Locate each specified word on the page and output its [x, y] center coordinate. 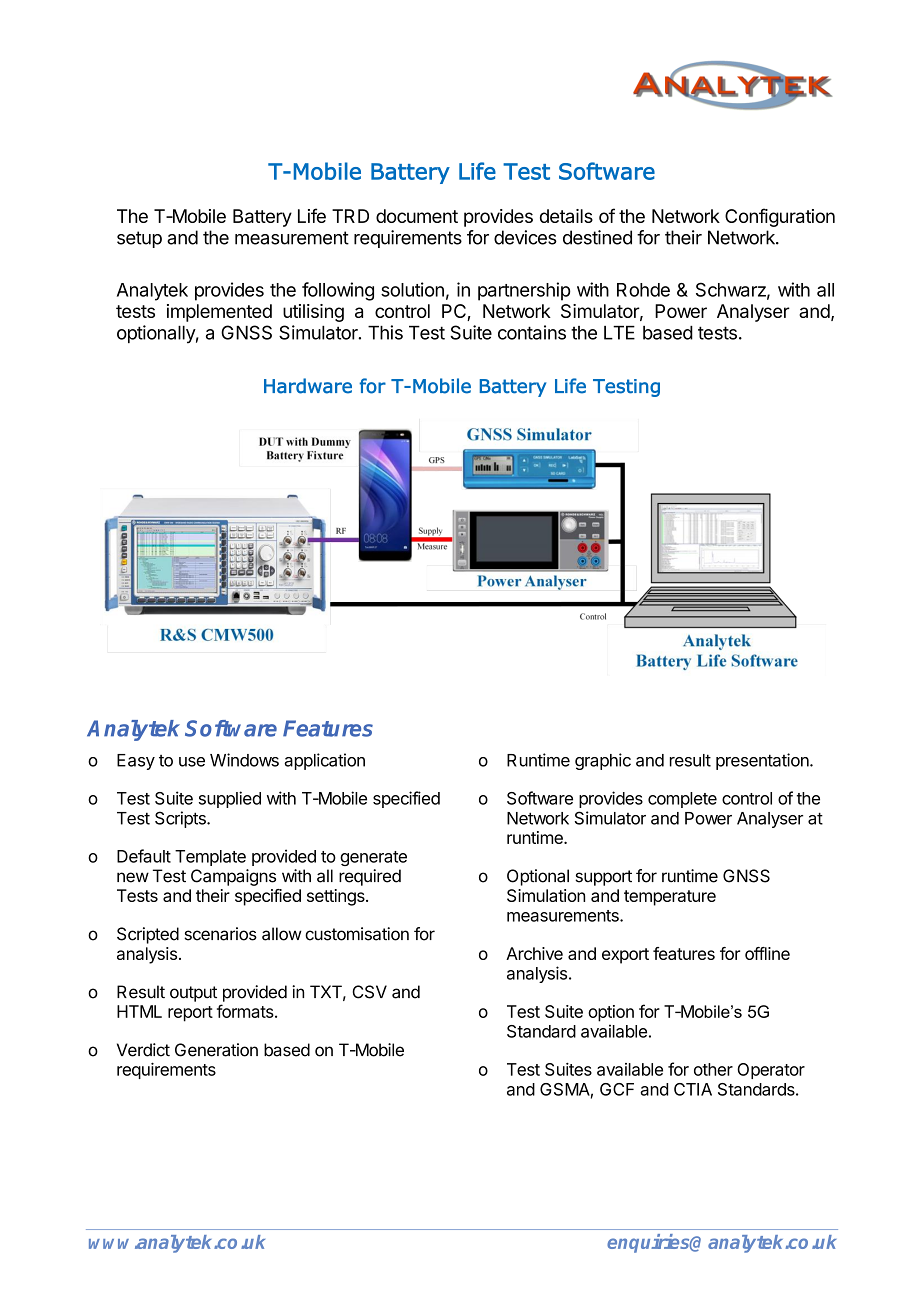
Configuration [780, 217]
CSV [369, 992]
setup [139, 239]
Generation [216, 1050]
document [417, 216]
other [713, 1069]
